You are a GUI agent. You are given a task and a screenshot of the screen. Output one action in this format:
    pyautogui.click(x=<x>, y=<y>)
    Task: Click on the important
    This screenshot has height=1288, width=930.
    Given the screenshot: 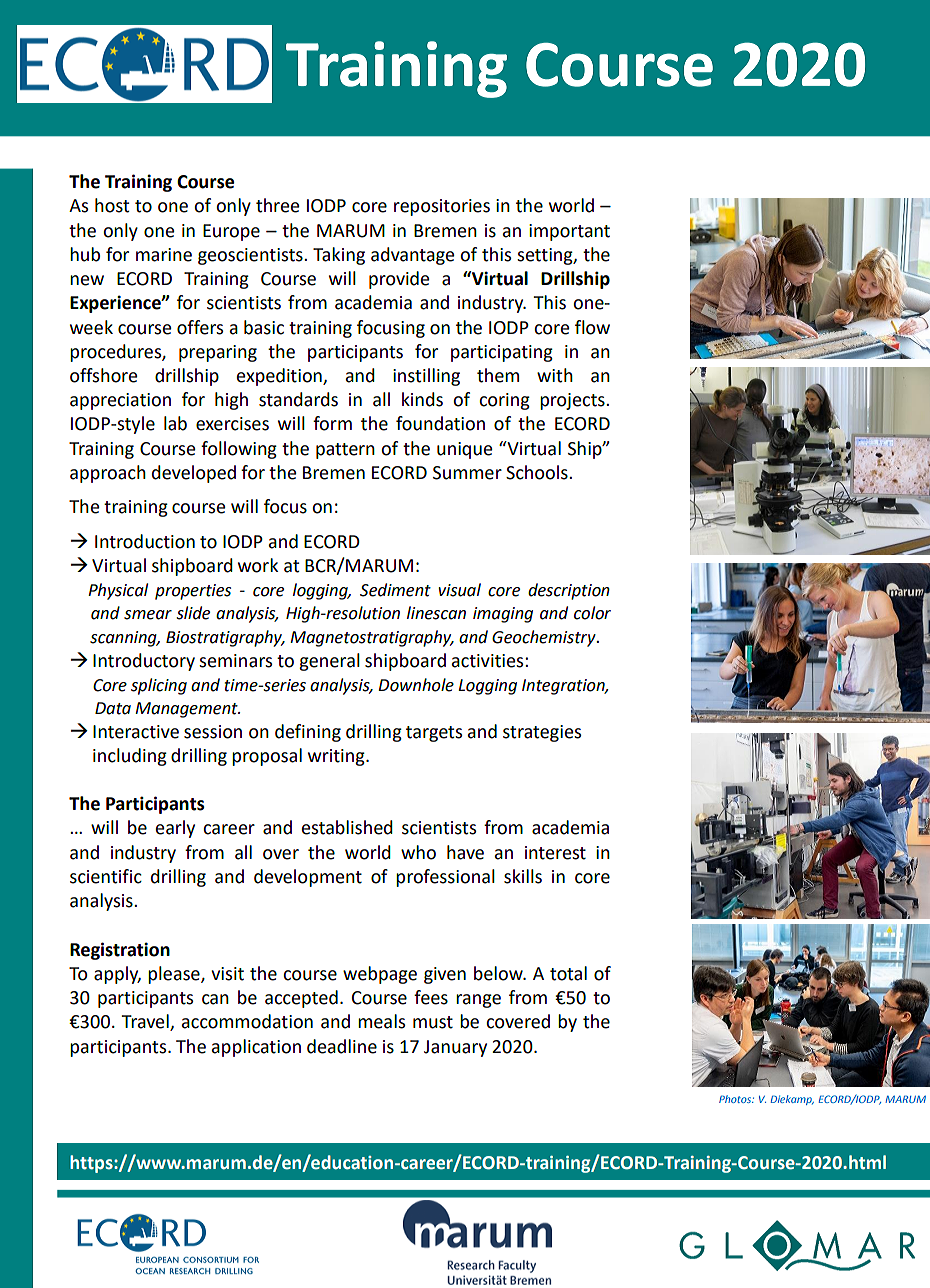 What is the action you would take?
    pyautogui.click(x=569, y=232)
